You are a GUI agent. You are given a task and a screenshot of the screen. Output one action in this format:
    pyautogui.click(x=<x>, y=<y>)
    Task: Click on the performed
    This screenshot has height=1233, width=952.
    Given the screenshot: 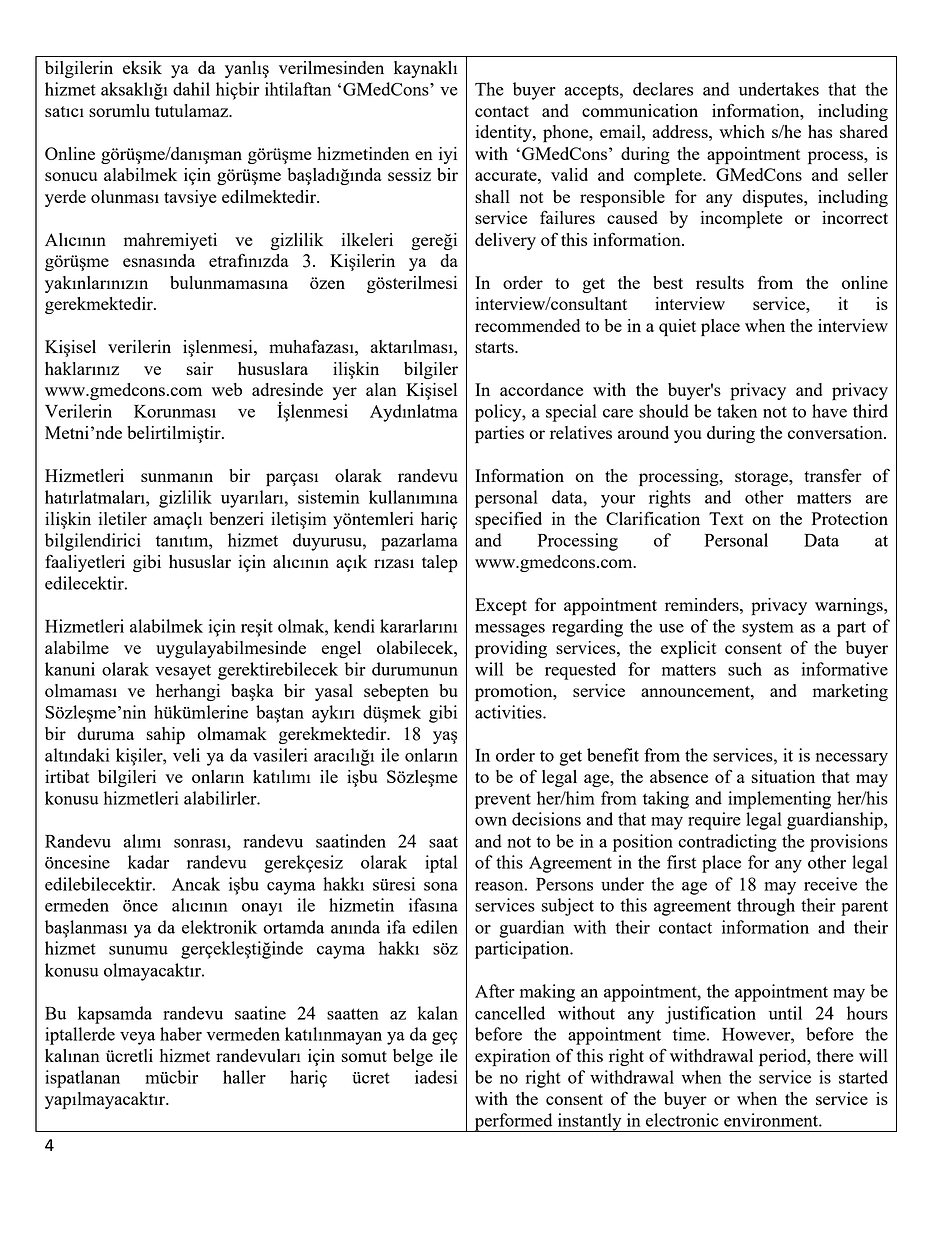 What is the action you would take?
    pyautogui.click(x=513, y=1122)
